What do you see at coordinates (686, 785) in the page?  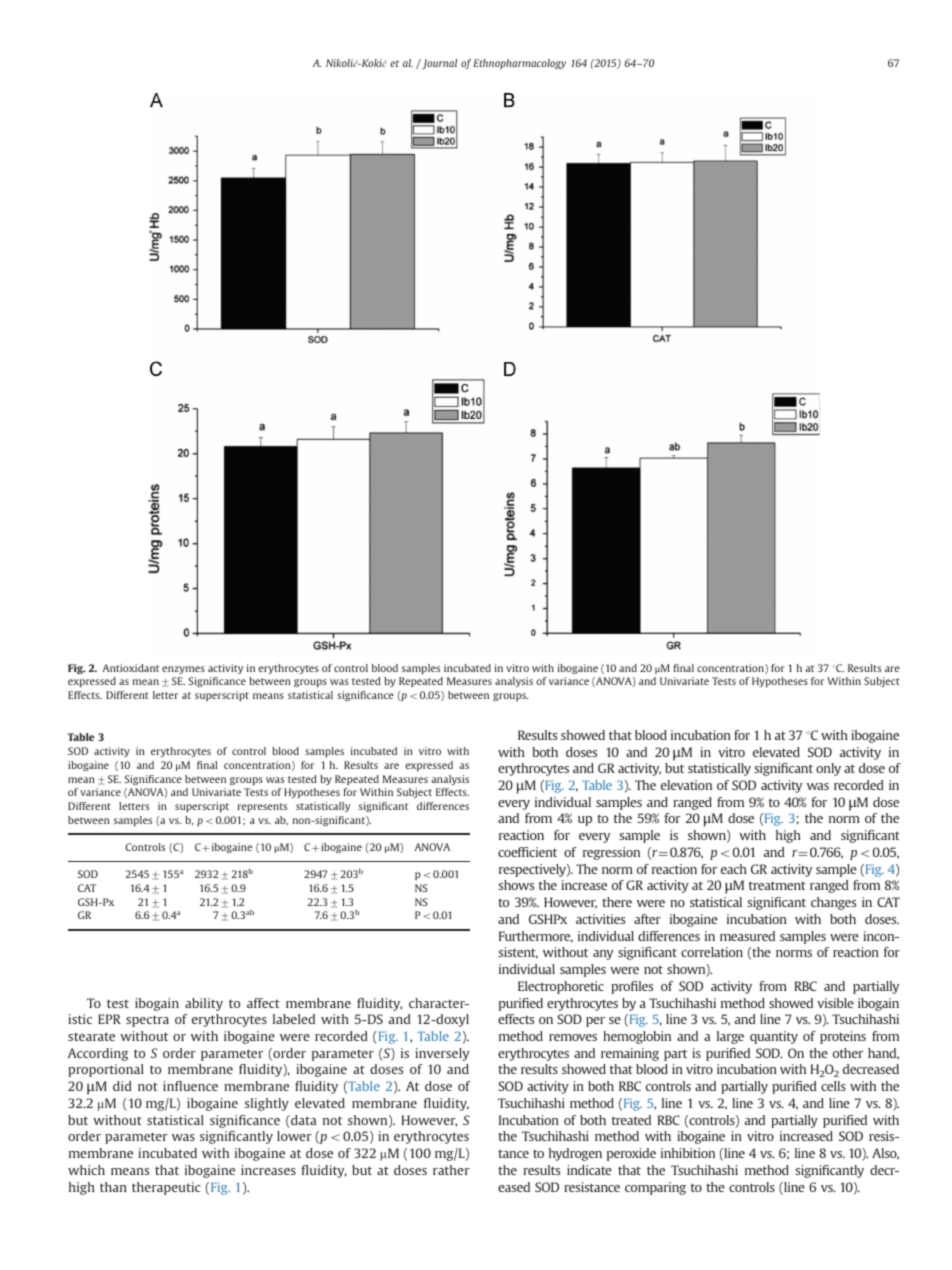 I see `elevation` at bounding box center [686, 785].
